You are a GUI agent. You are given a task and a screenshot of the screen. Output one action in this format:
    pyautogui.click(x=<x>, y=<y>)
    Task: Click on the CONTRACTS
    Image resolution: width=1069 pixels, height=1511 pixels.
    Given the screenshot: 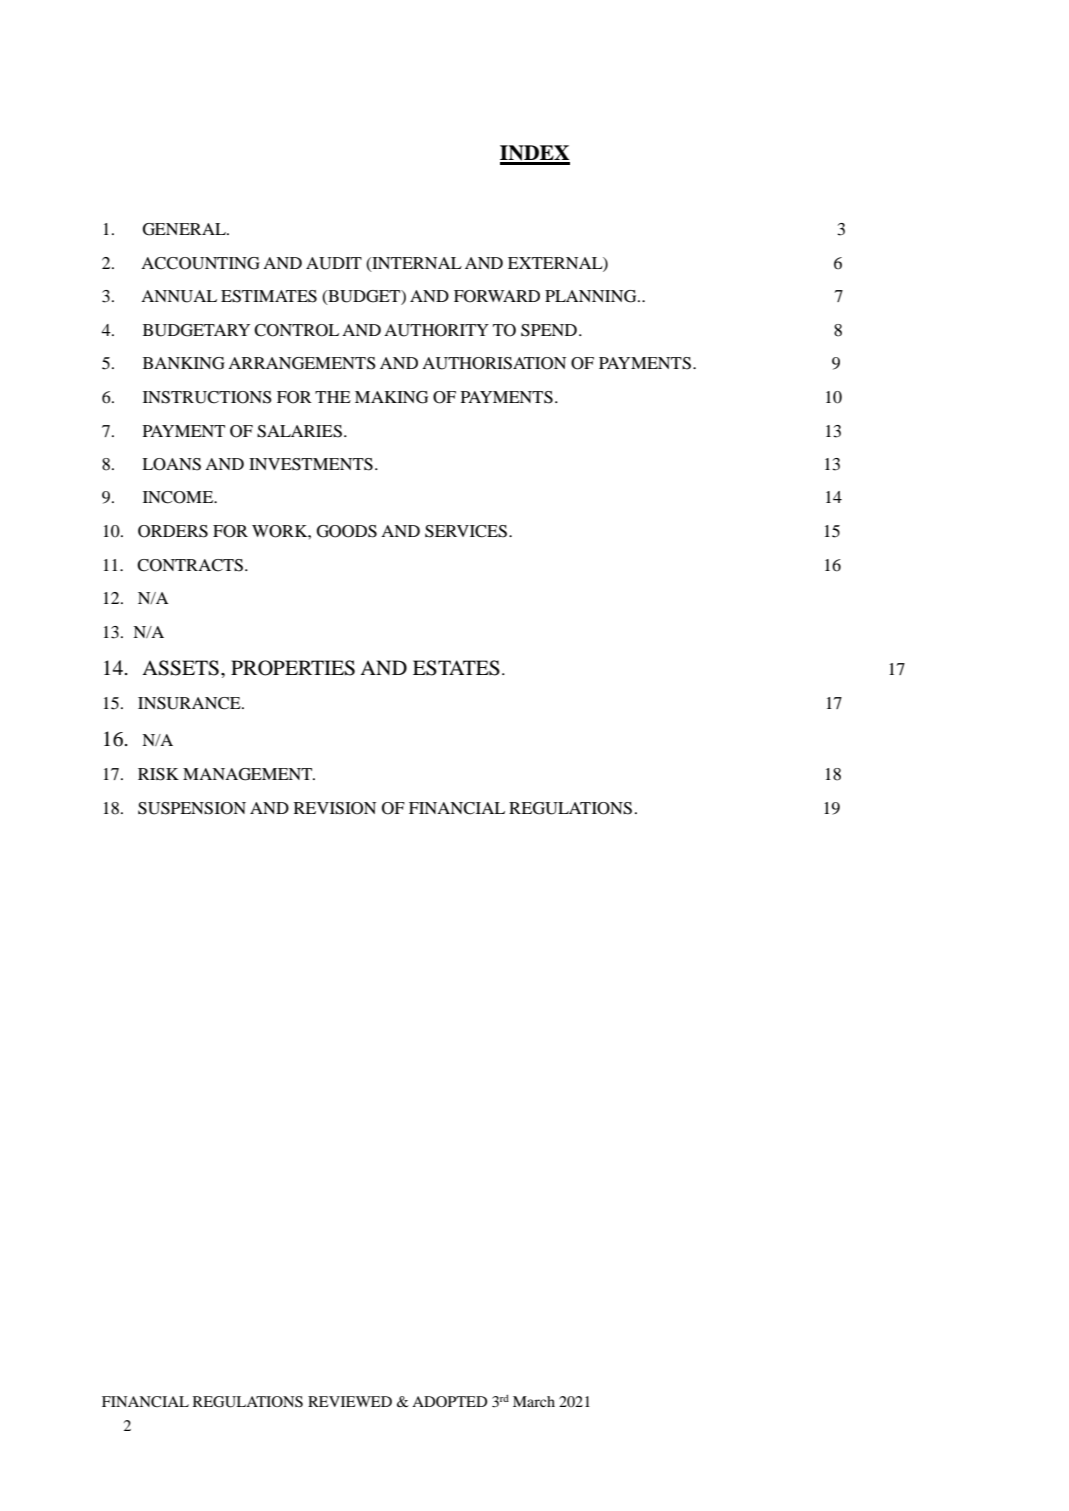 What is the action you would take?
    pyautogui.click(x=191, y=565)
